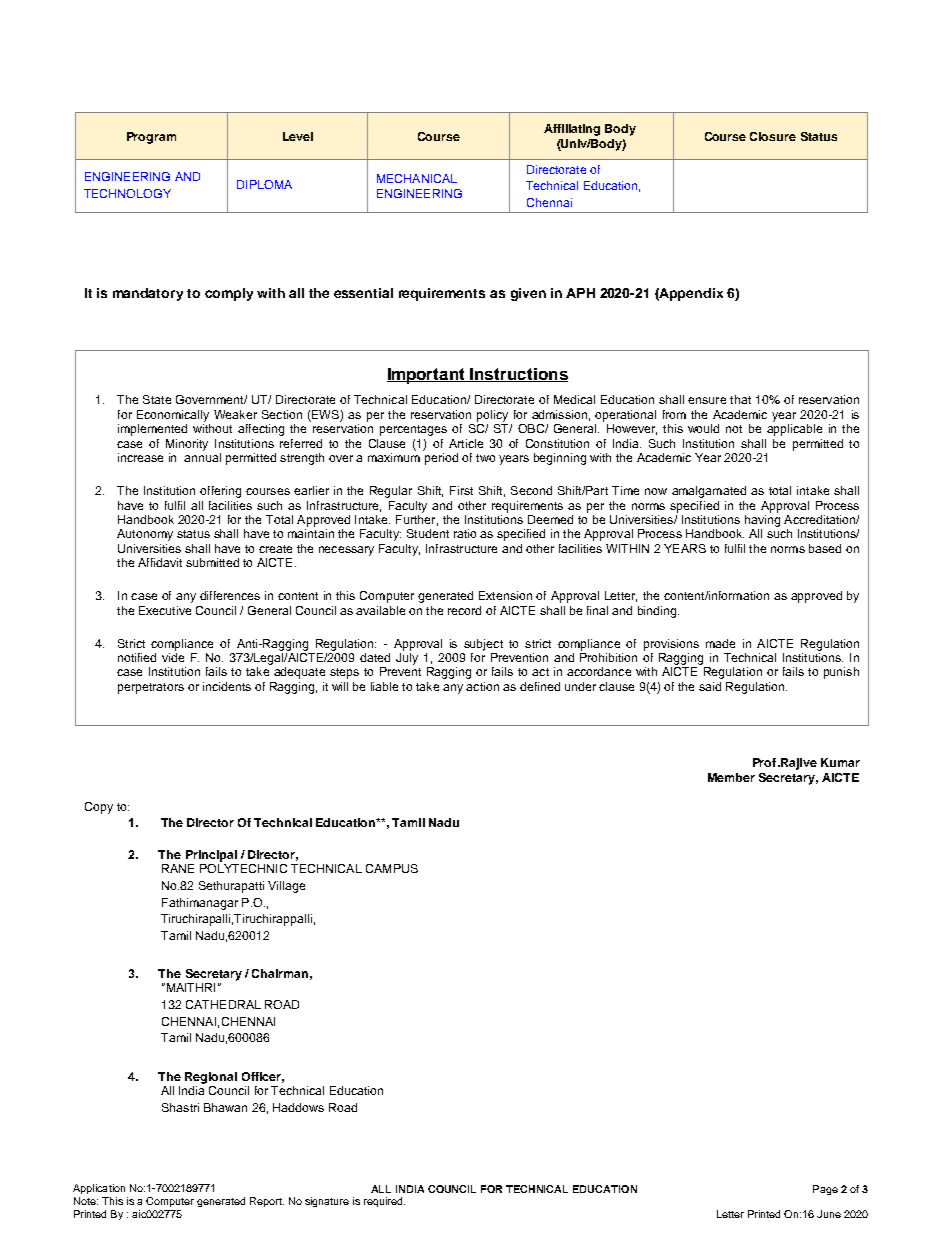 This screenshot has width=952, height=1233. I want to click on Program, so click(151, 138).
